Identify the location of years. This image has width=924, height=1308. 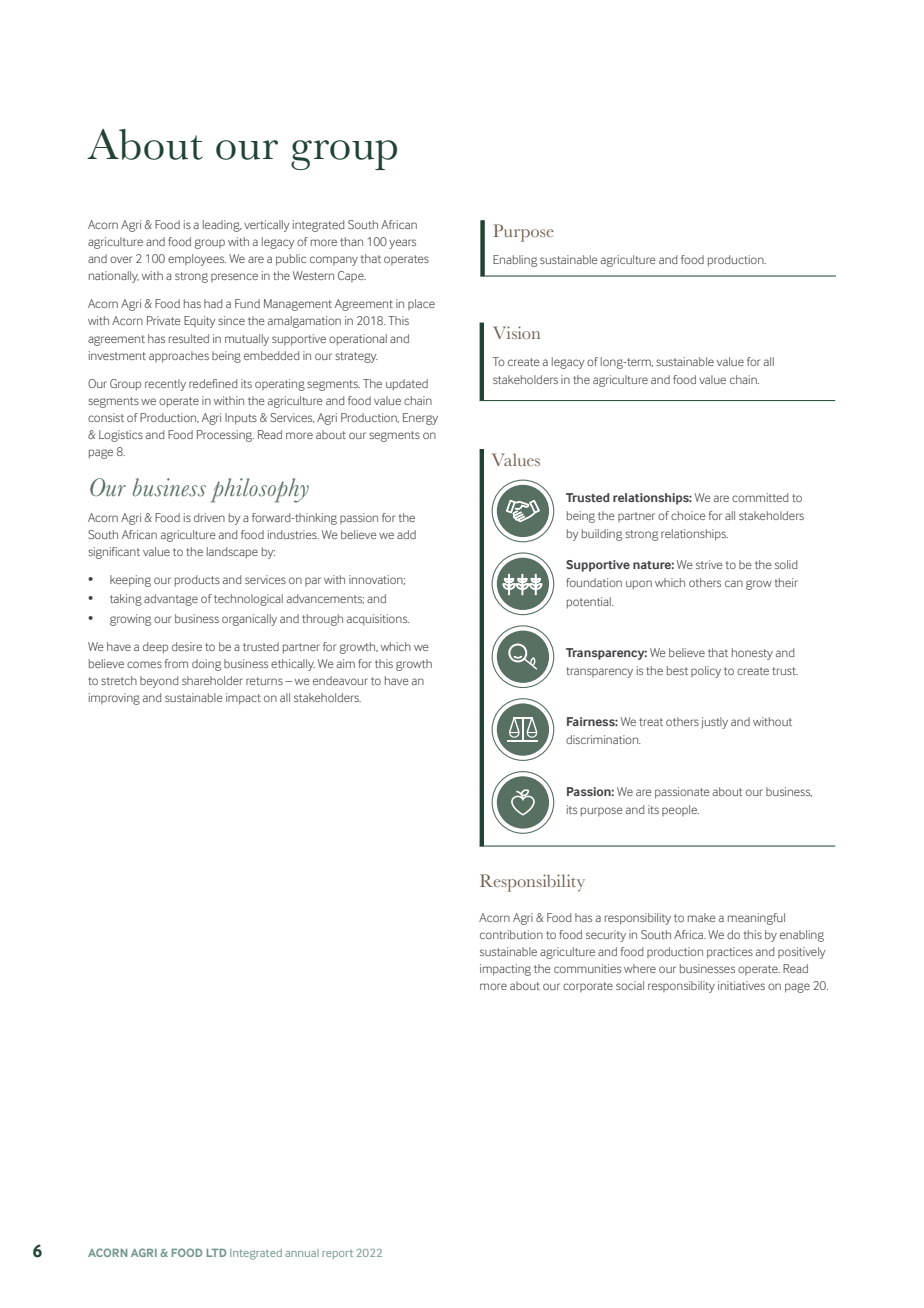
(402, 244).
